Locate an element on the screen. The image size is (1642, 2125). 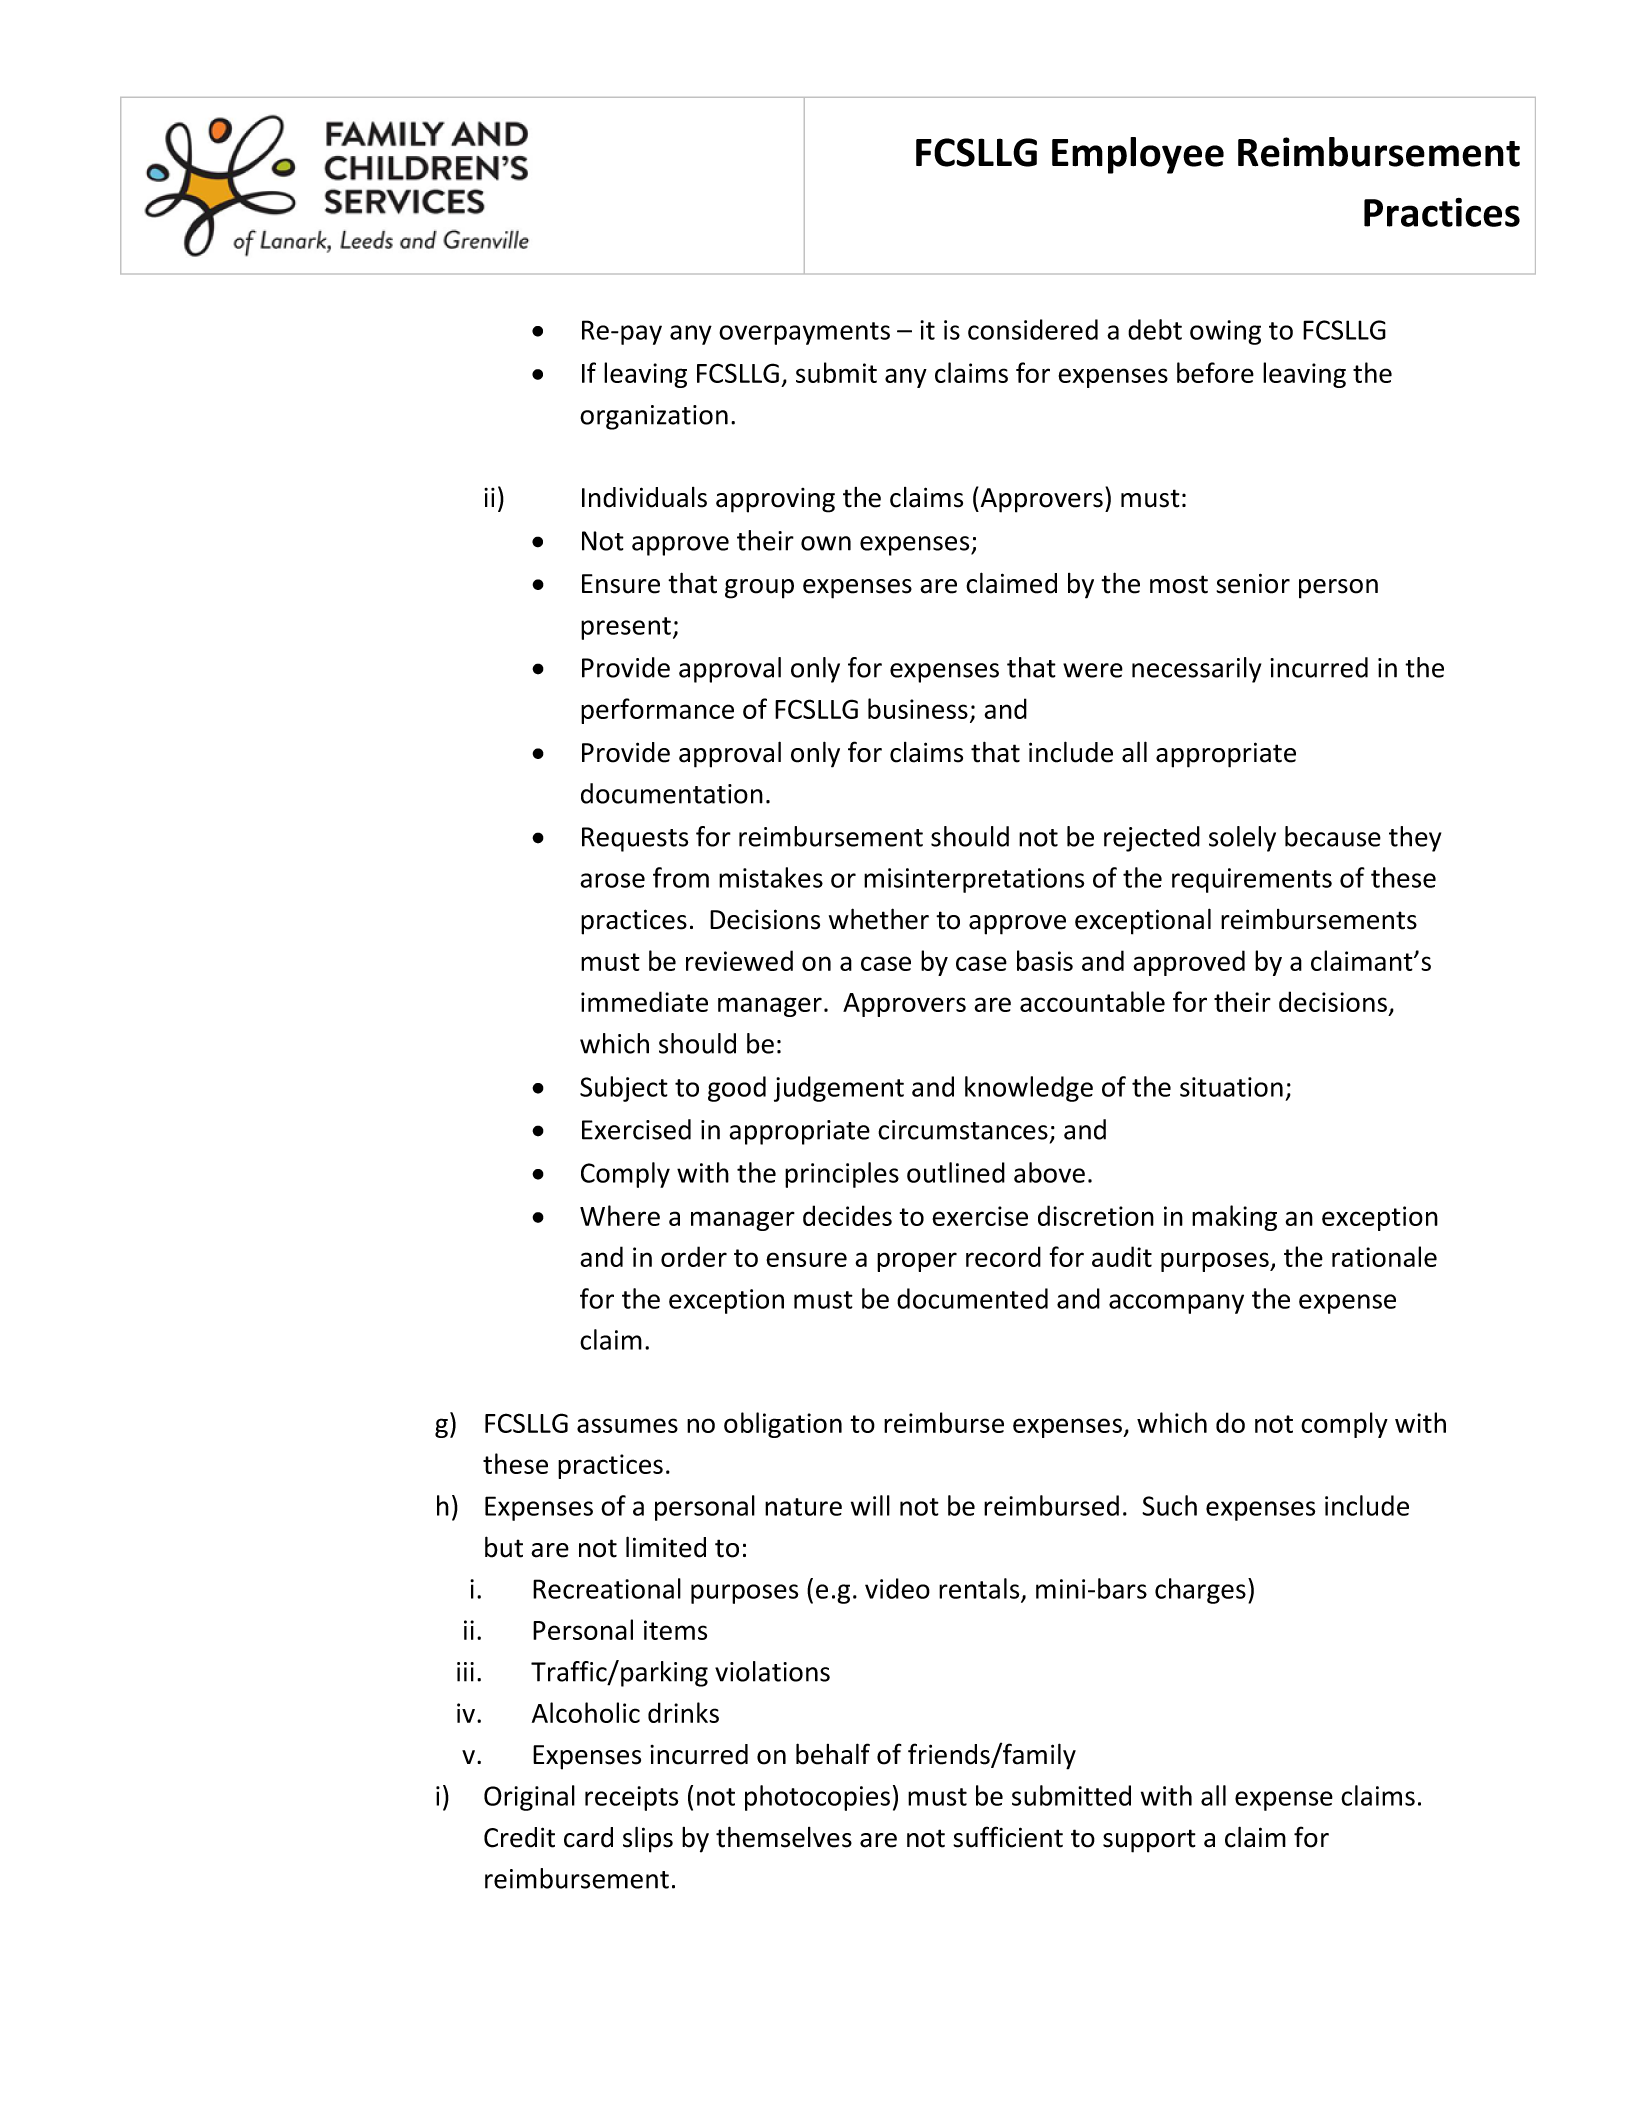
owing is located at coordinates (1225, 332).
